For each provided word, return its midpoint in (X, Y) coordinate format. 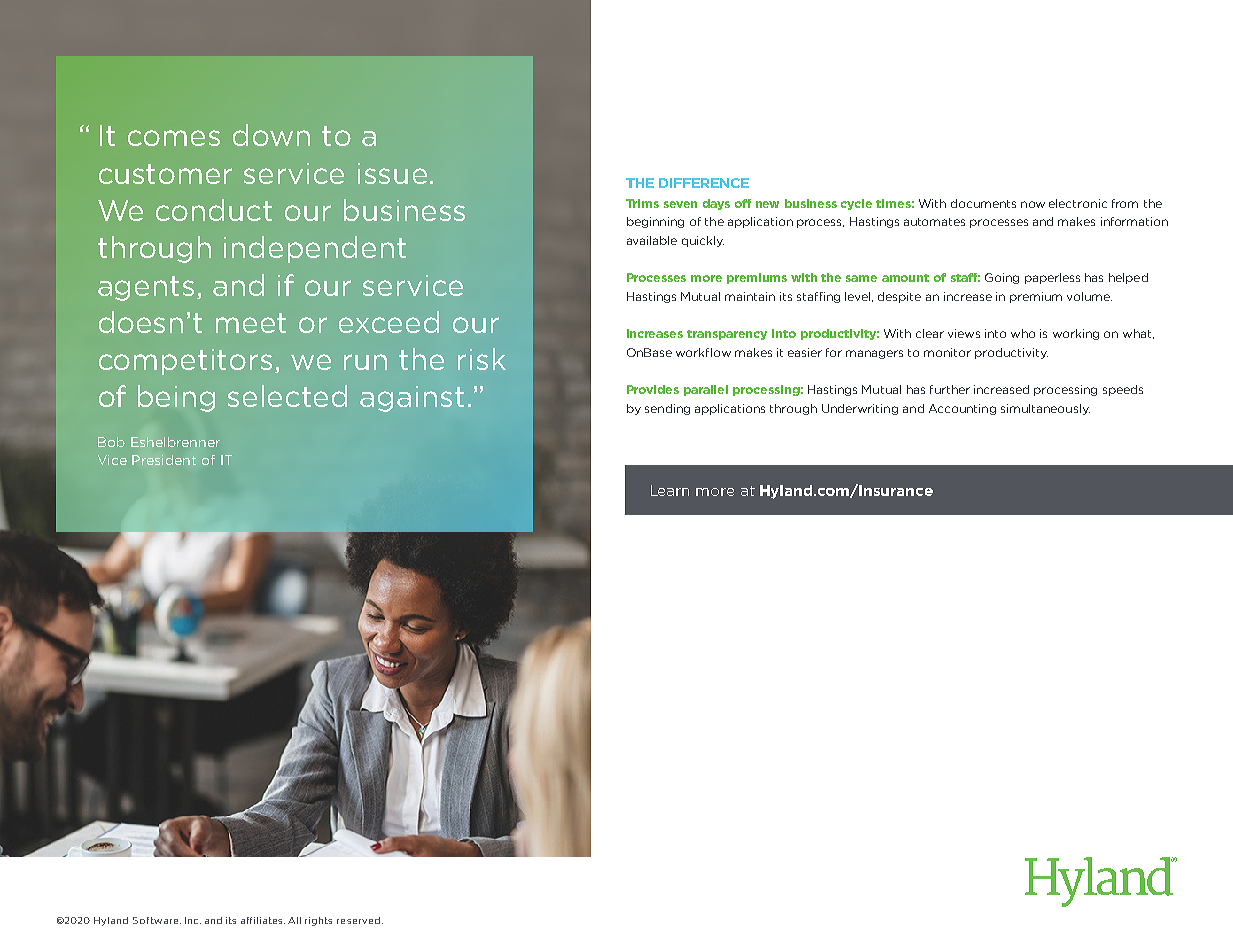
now (1033, 204)
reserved (358, 920)
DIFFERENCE (704, 183)
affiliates (263, 920)
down (271, 135)
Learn (670, 490)
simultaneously (1045, 409)
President (164, 460)
